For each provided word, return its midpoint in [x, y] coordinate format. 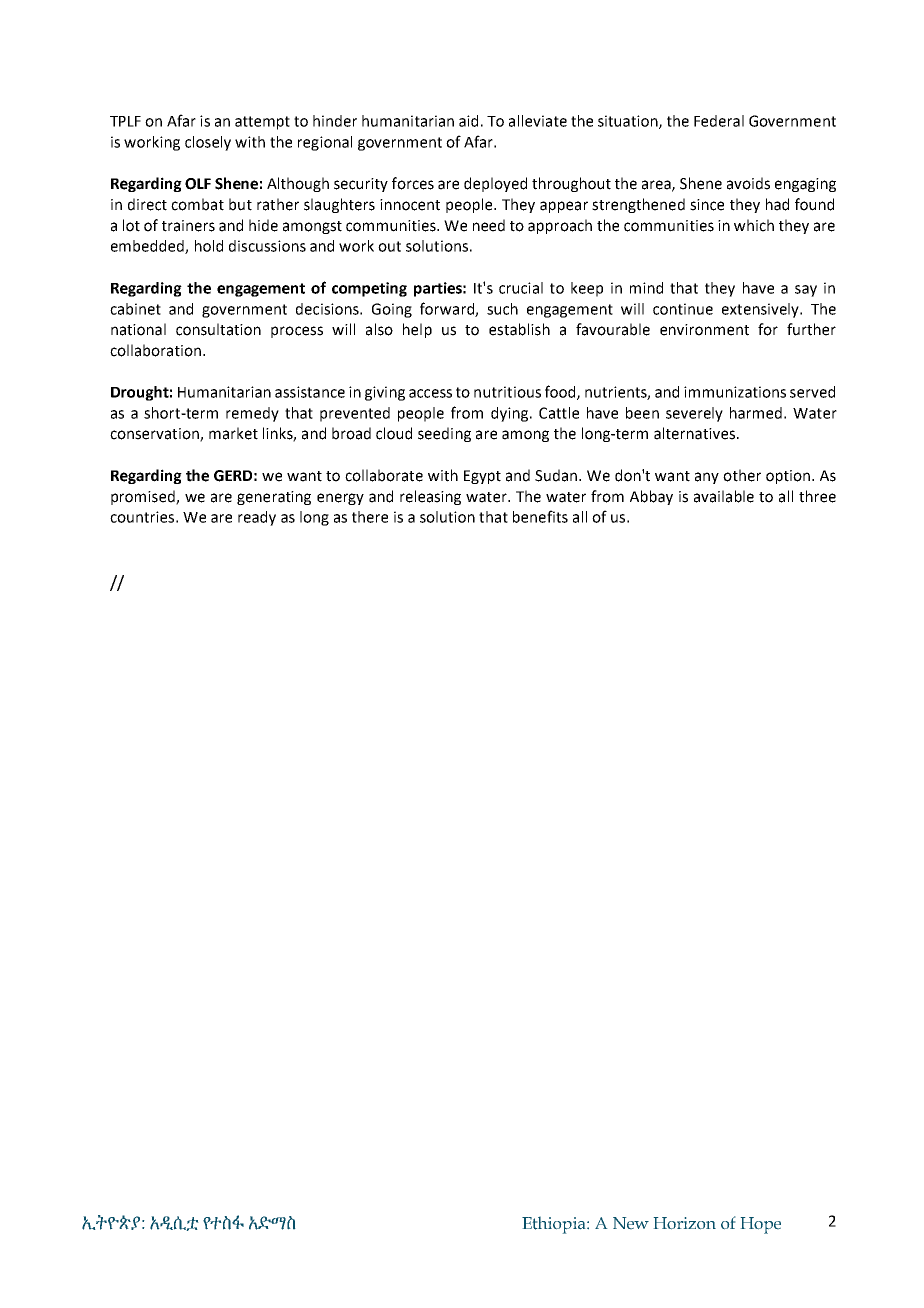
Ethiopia [555, 1225]
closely [208, 143]
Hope [761, 1225]
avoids [748, 183]
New [631, 1223]
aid [468, 121]
